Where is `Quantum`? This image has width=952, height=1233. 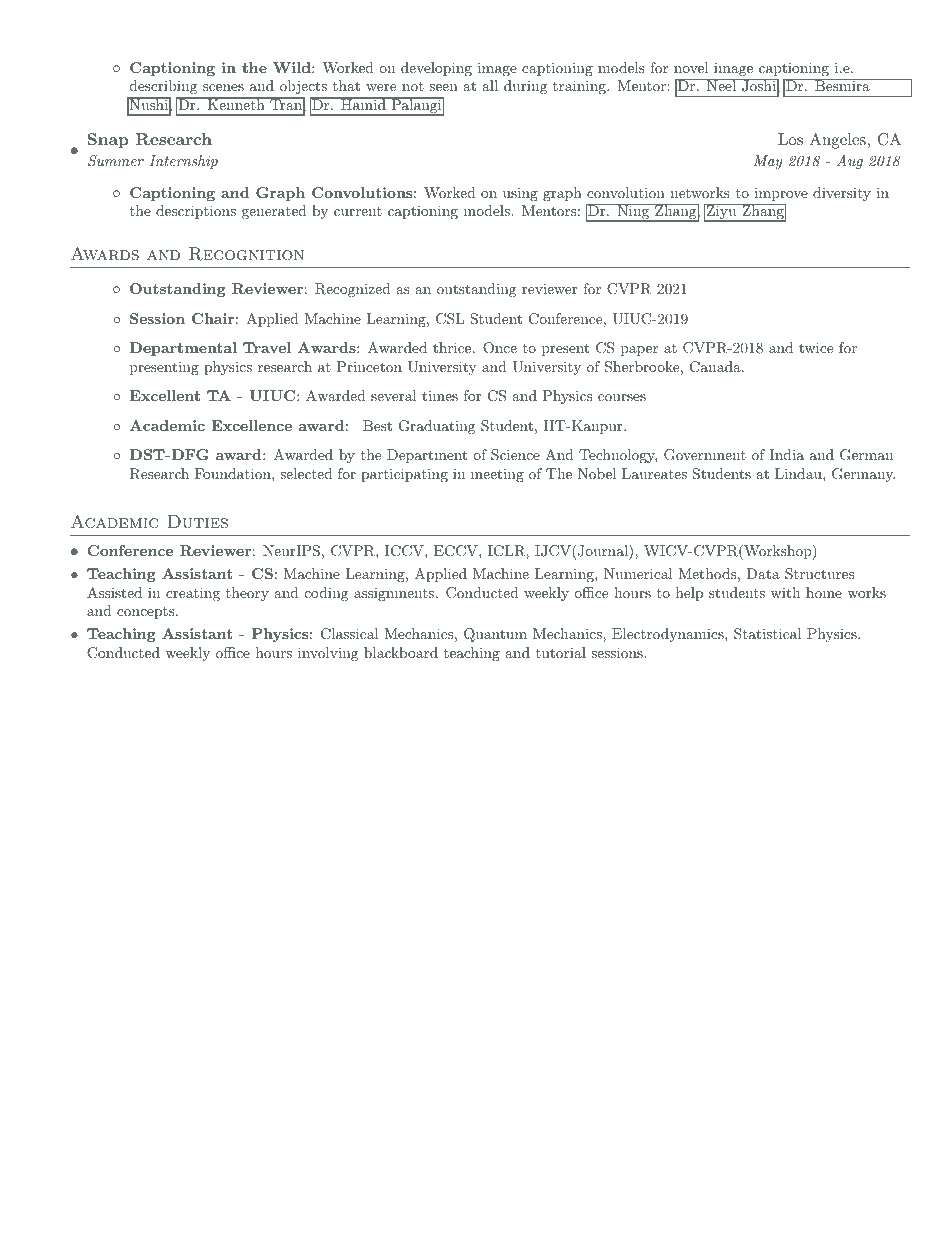 Quantum is located at coordinates (495, 635).
